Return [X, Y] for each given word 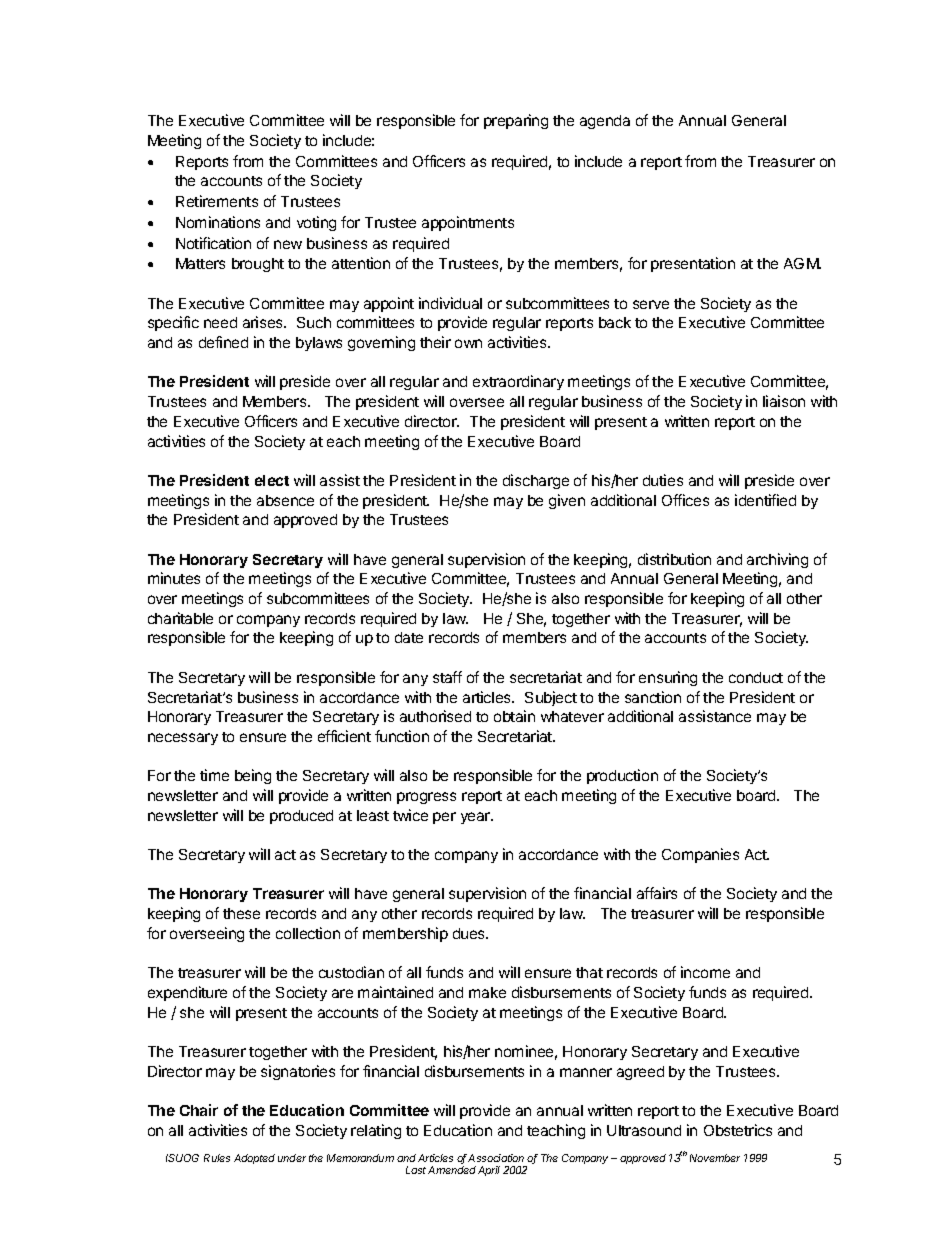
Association [496, 1158]
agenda [605, 122]
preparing [516, 121]
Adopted [254, 1159]
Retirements [217, 201]
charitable [180, 618]
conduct [756, 677]
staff [447, 677]
